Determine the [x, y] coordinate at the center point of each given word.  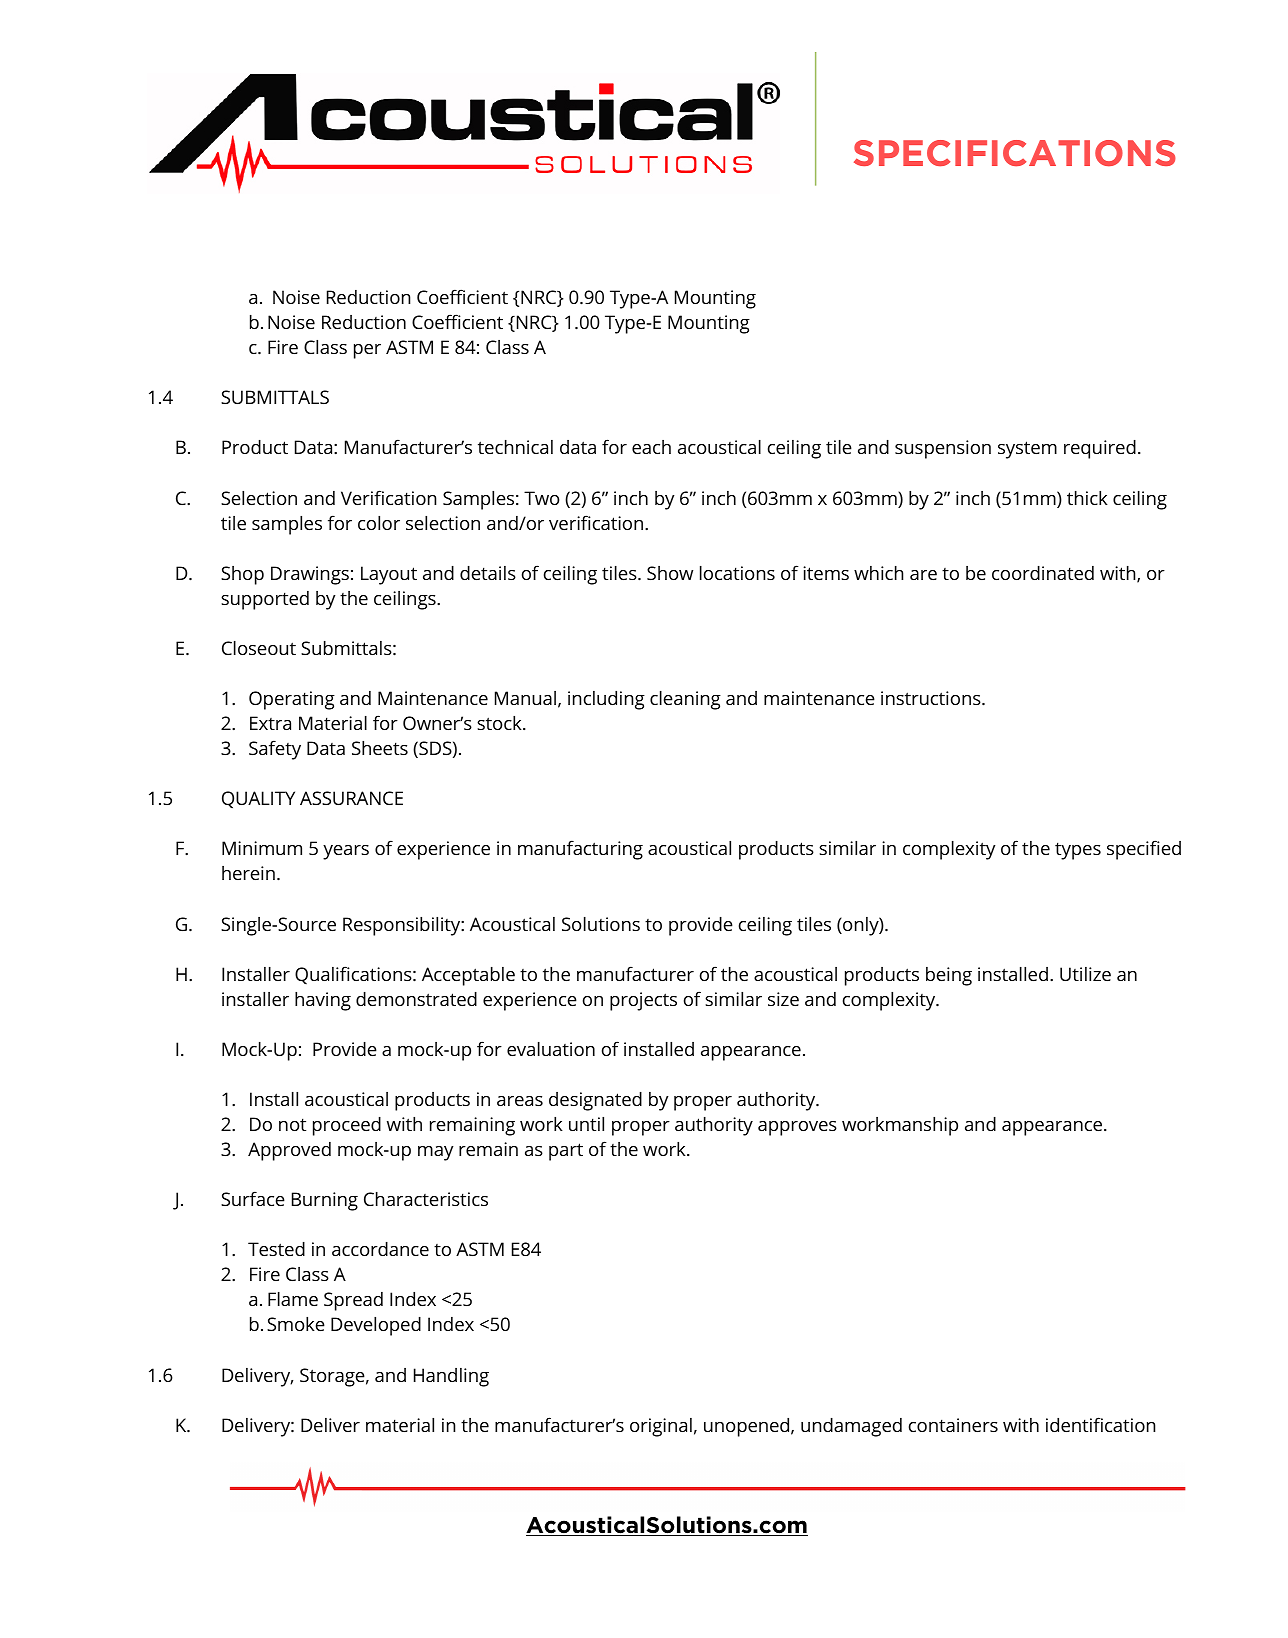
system [1027, 450]
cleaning [685, 700]
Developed [376, 1326]
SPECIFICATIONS [1015, 153]
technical [515, 447]
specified [1144, 850]
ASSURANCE [351, 798]
